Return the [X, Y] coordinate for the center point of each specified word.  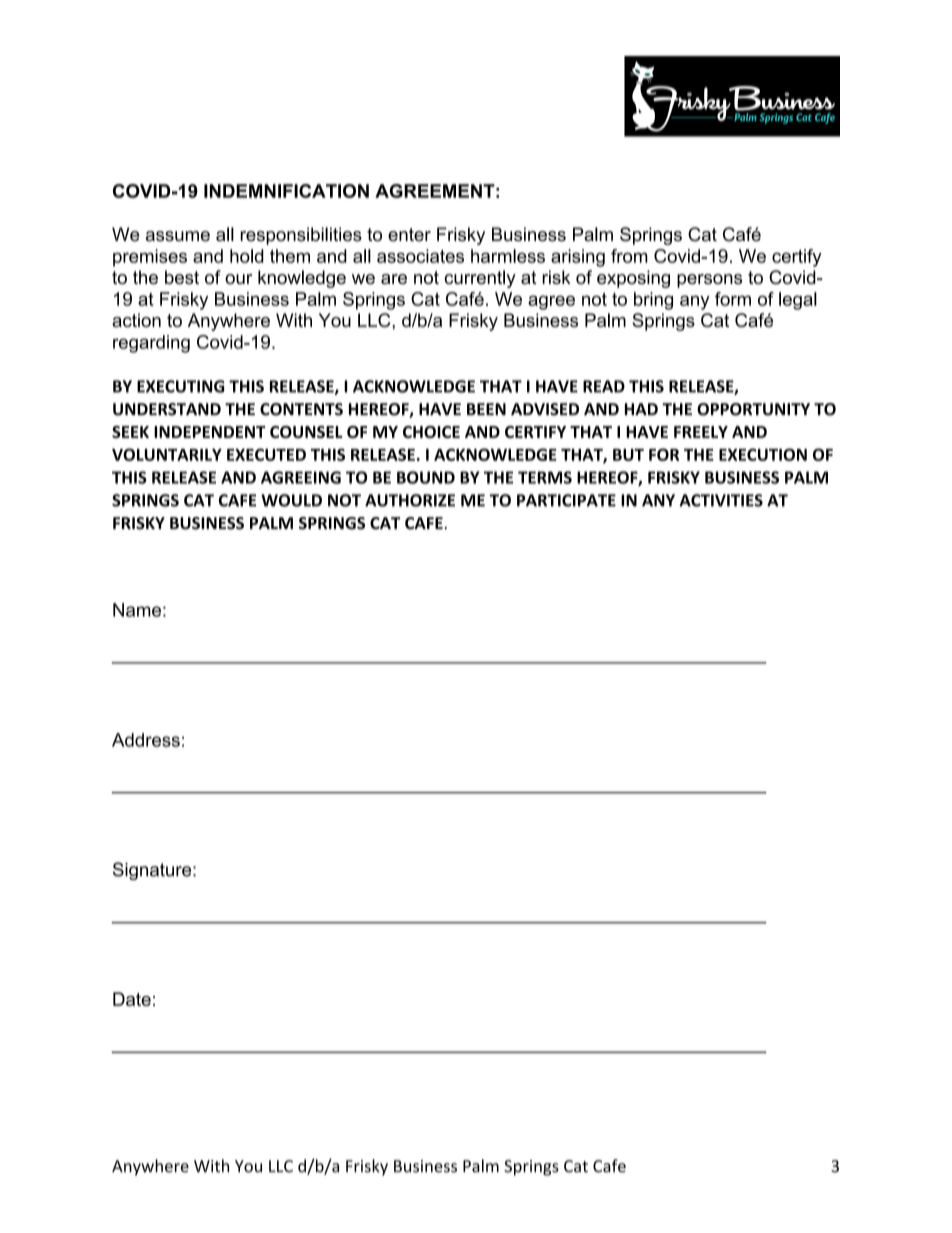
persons [709, 281]
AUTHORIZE [410, 500]
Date [132, 999]
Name [137, 610]
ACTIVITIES [721, 500]
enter [409, 235]
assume [178, 236]
